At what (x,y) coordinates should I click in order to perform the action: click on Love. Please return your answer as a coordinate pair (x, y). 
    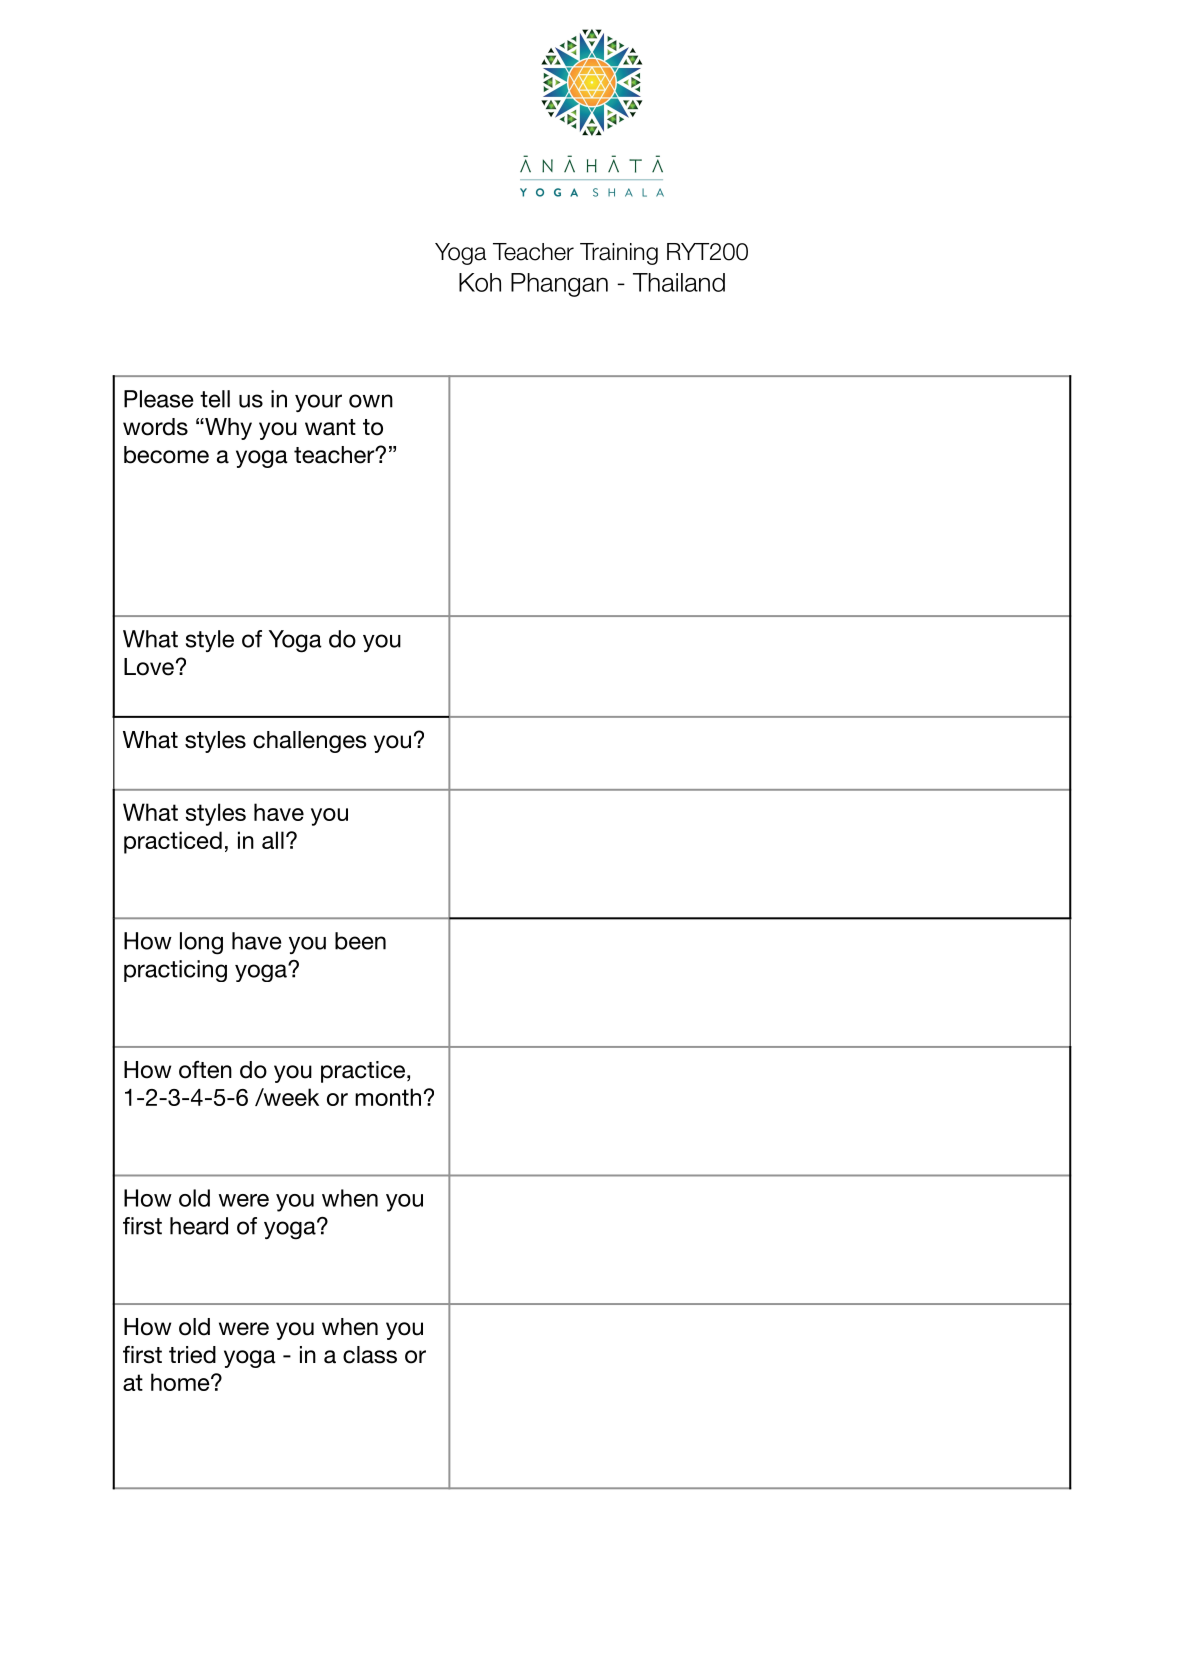
    Looking at the image, I should click on (149, 667).
